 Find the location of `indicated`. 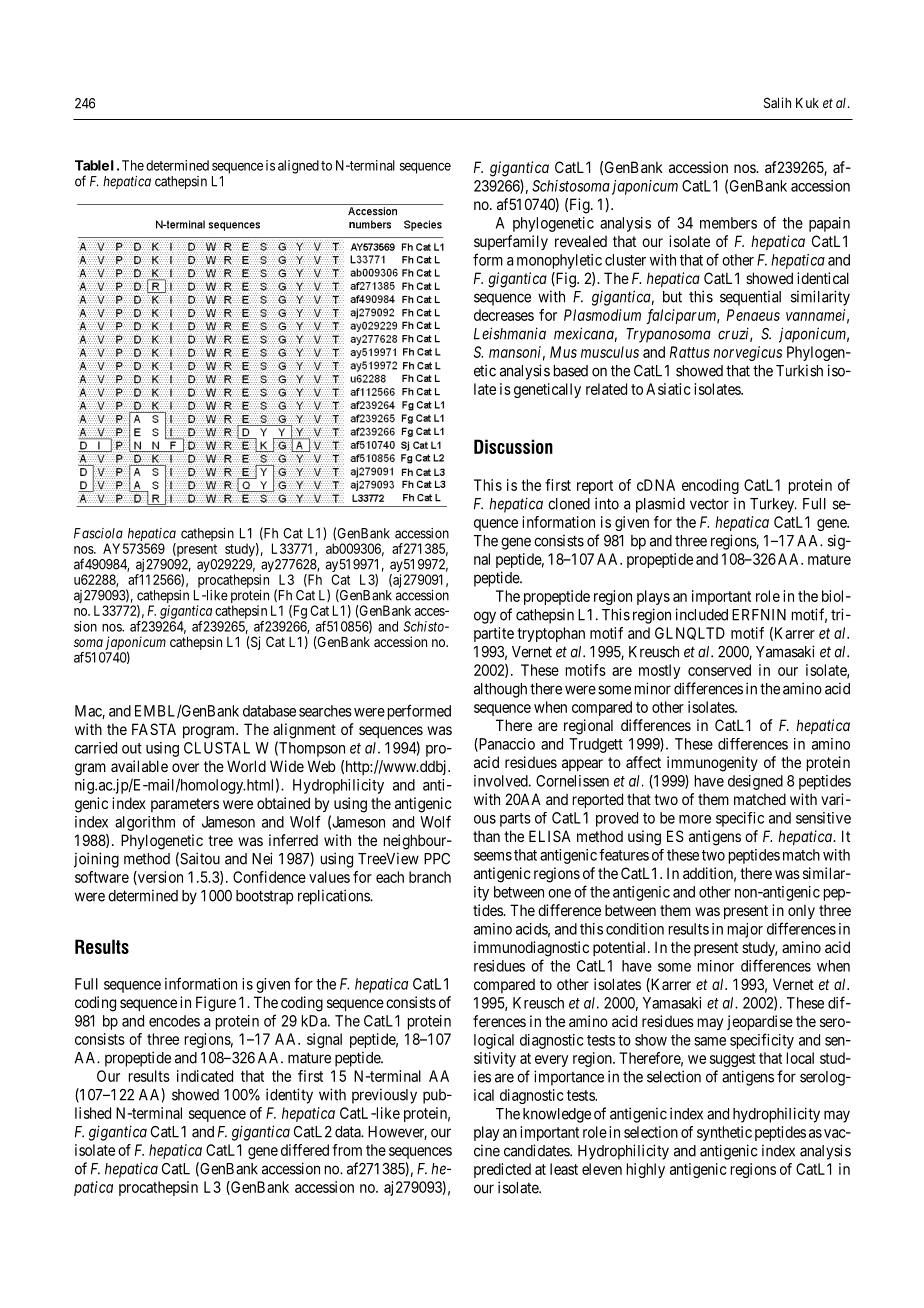

indicated is located at coordinates (205, 1076).
